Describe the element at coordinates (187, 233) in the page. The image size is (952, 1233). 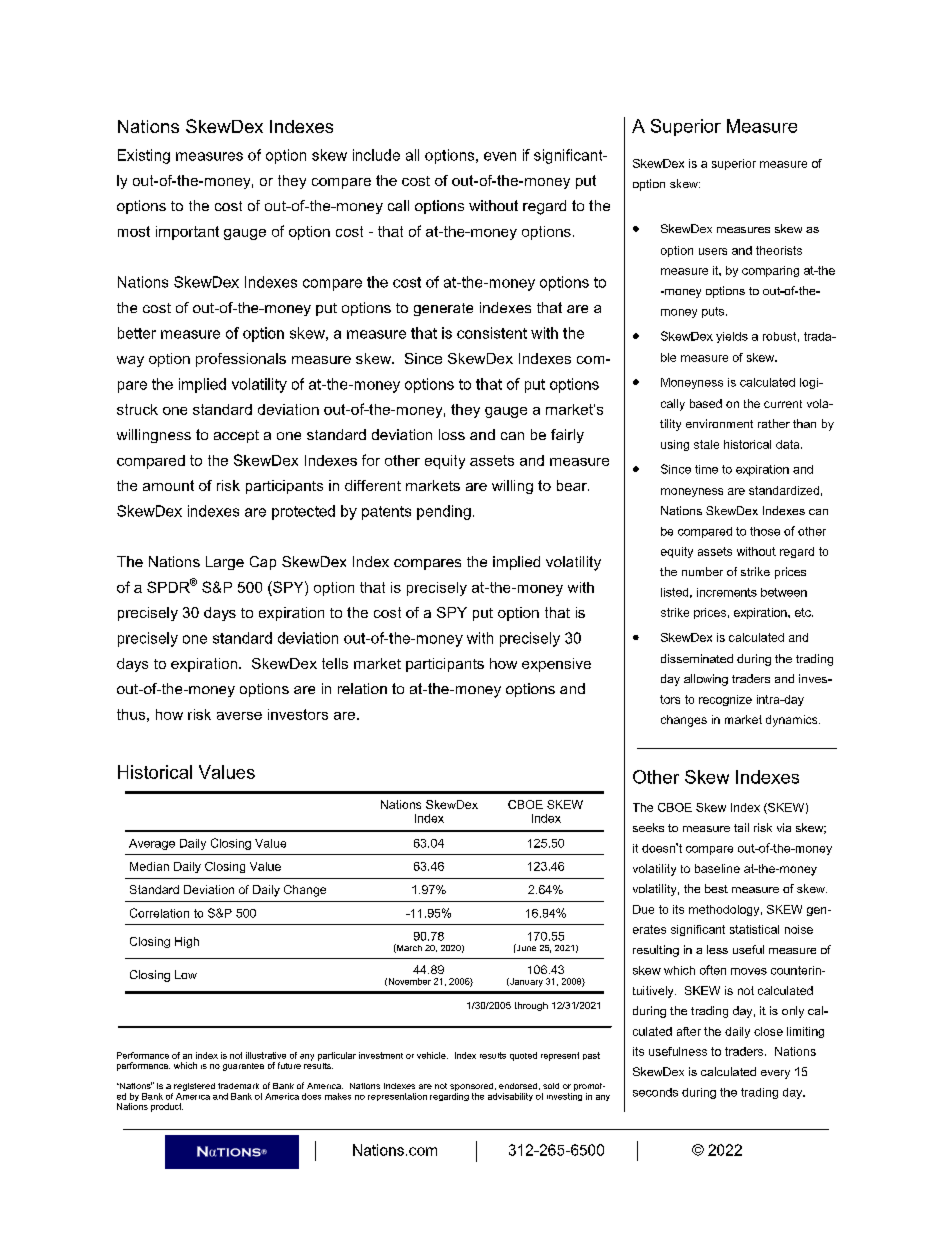
I see `important` at that location.
